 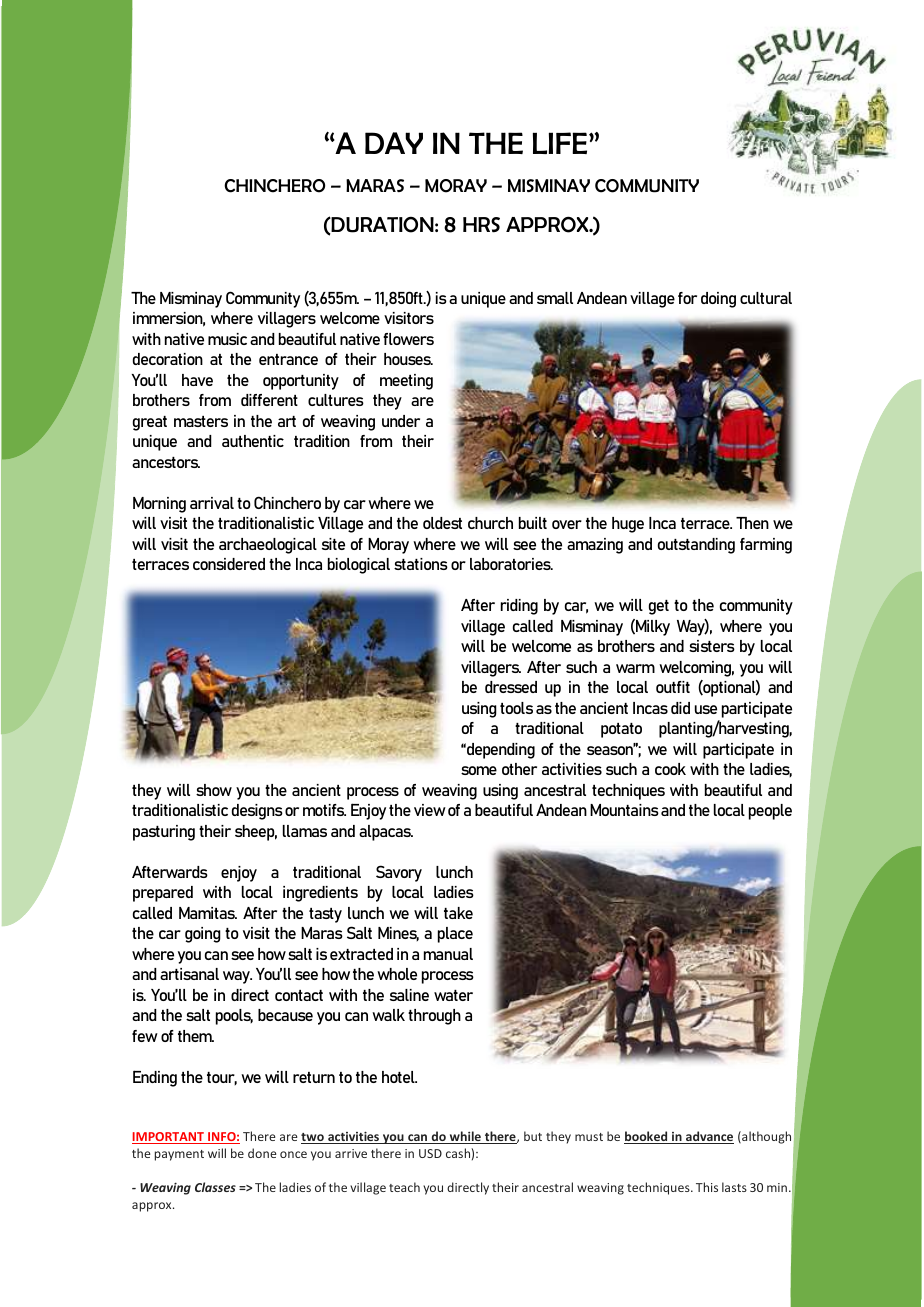 I want to click on sisters, so click(x=712, y=646).
